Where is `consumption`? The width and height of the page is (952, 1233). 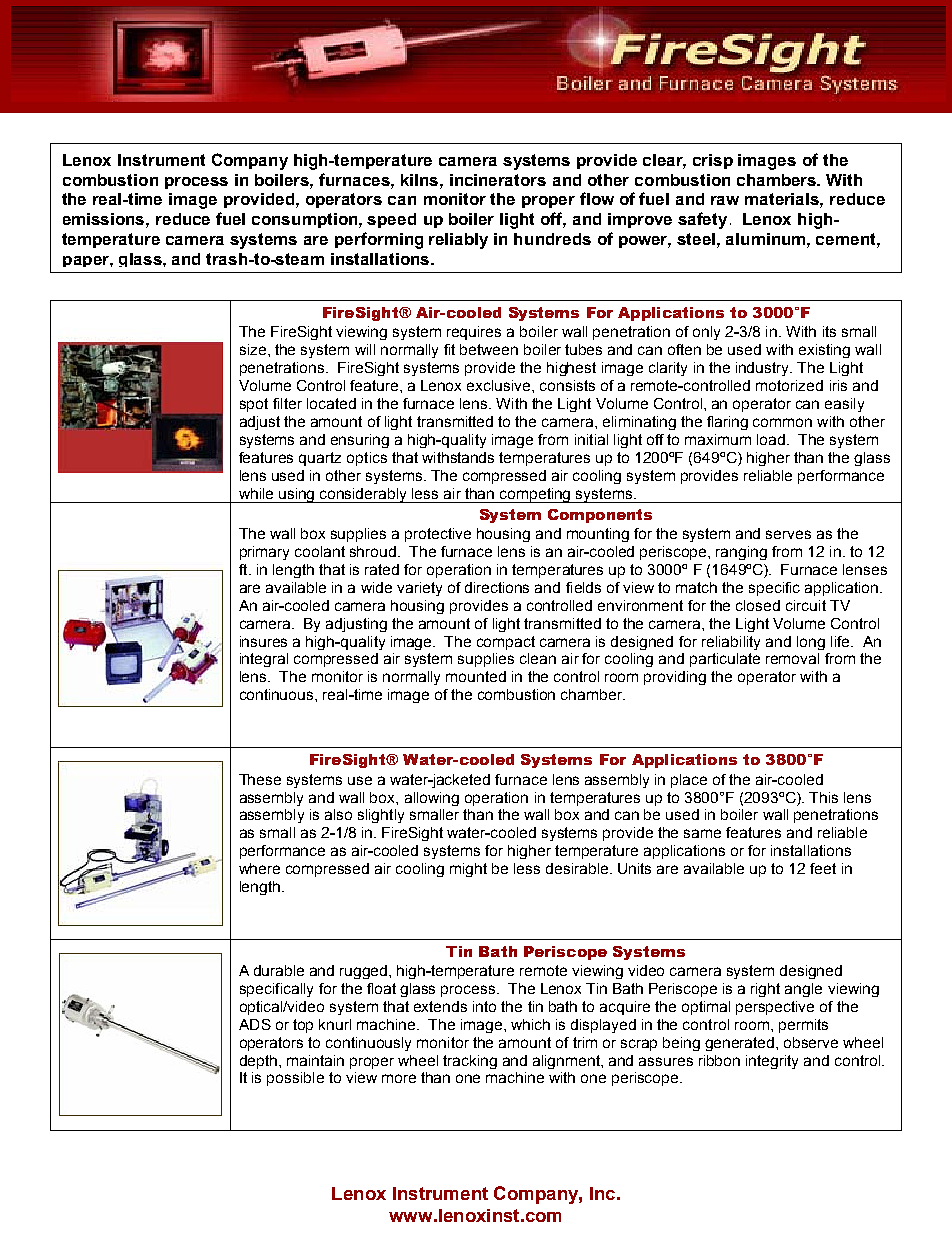
consumption is located at coordinates (306, 220).
